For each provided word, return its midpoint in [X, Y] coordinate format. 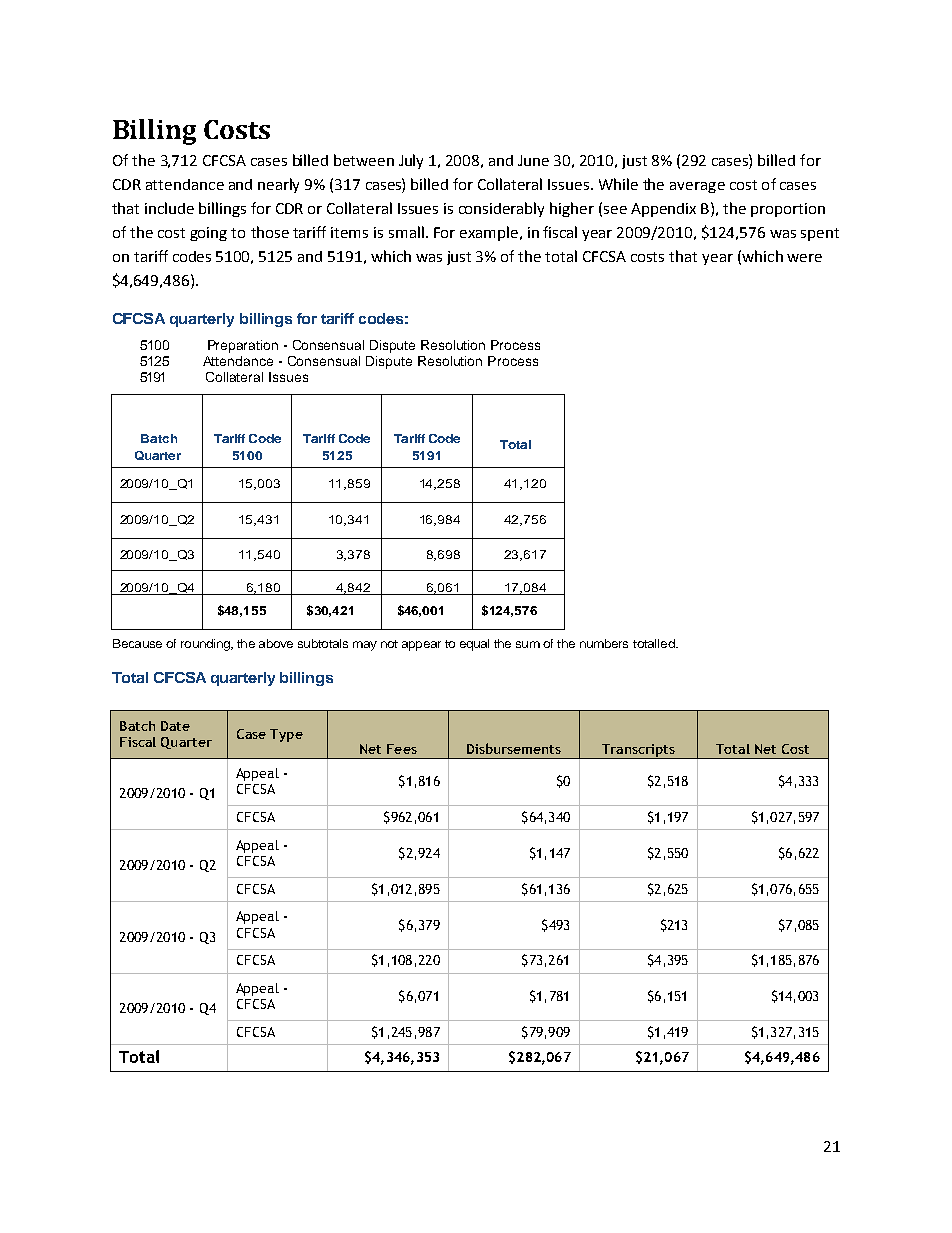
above [276, 643]
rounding [206, 645]
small [406, 232]
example [490, 233]
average [697, 187]
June [533, 160]
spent [820, 234]
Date [175, 726]
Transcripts [638, 751]
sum [528, 644]
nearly [278, 185]
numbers [604, 643]
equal [474, 645]
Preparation [243, 346]
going [208, 234]
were [804, 258]
